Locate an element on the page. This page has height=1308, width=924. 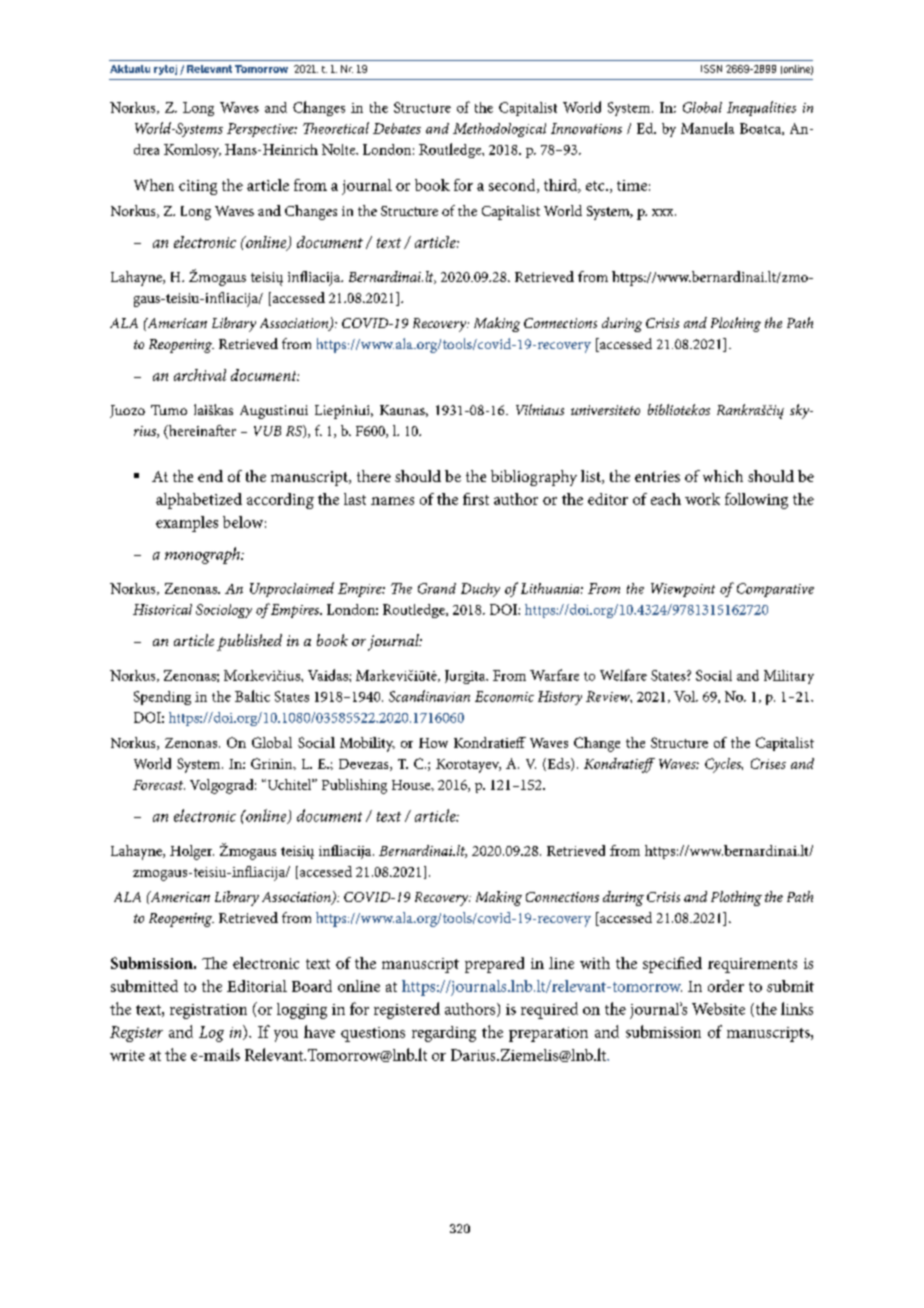
registration is located at coordinates (208, 1011).
